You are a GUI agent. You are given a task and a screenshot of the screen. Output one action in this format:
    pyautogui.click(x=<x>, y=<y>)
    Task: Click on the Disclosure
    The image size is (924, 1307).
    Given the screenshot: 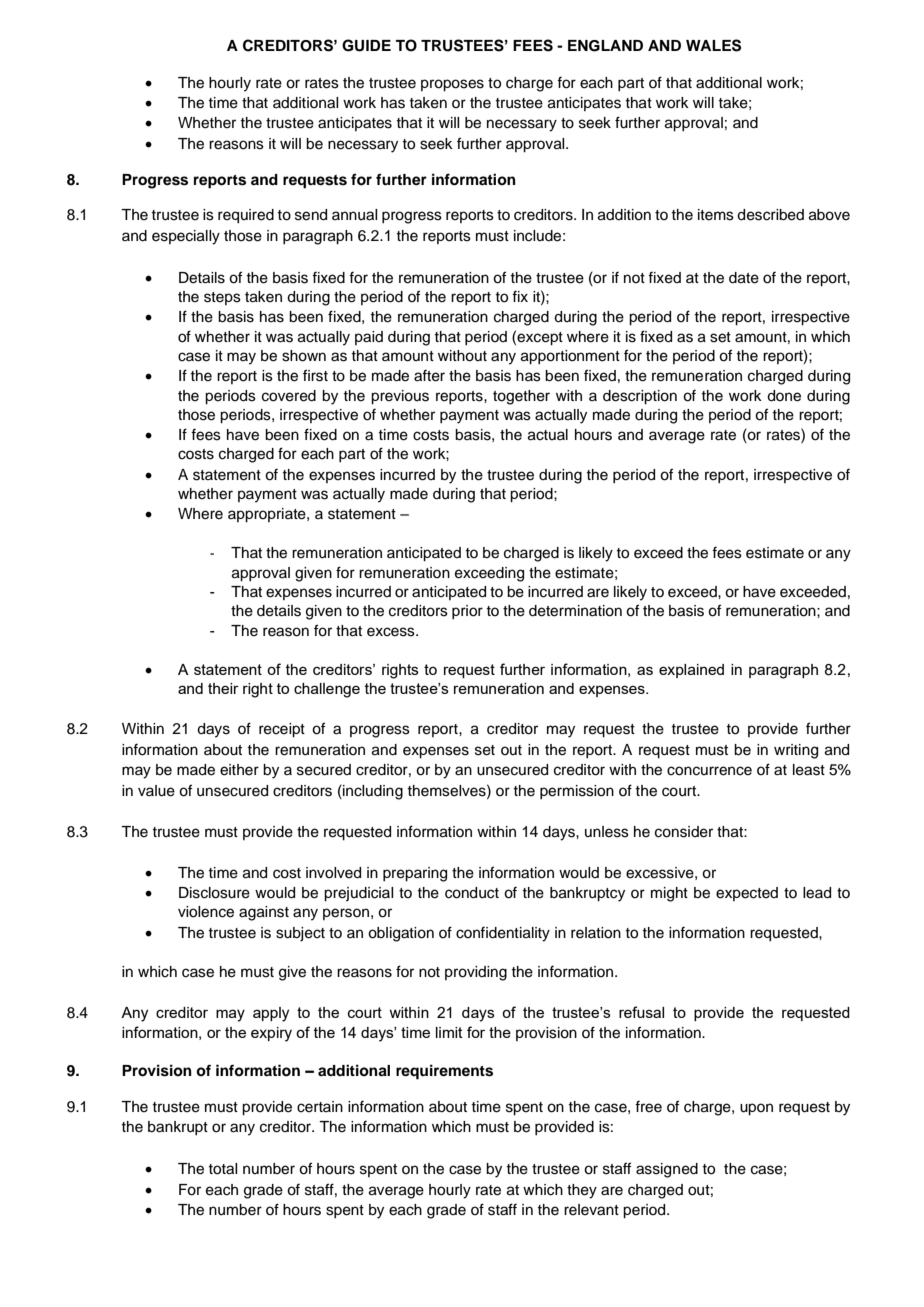 What is the action you would take?
    pyautogui.click(x=214, y=893)
